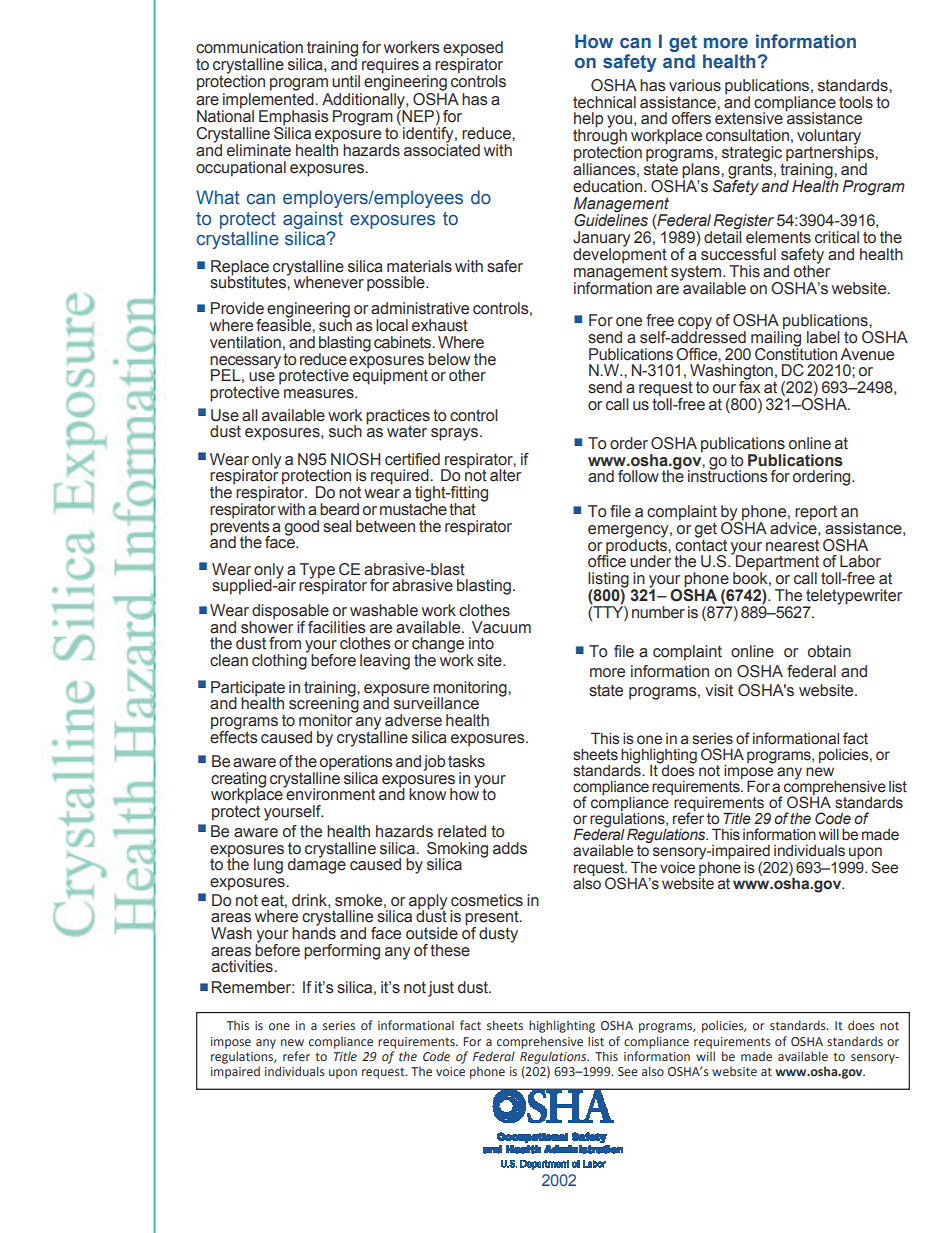  What do you see at coordinates (796, 353) in the document?
I see `Constitution` at bounding box center [796, 353].
